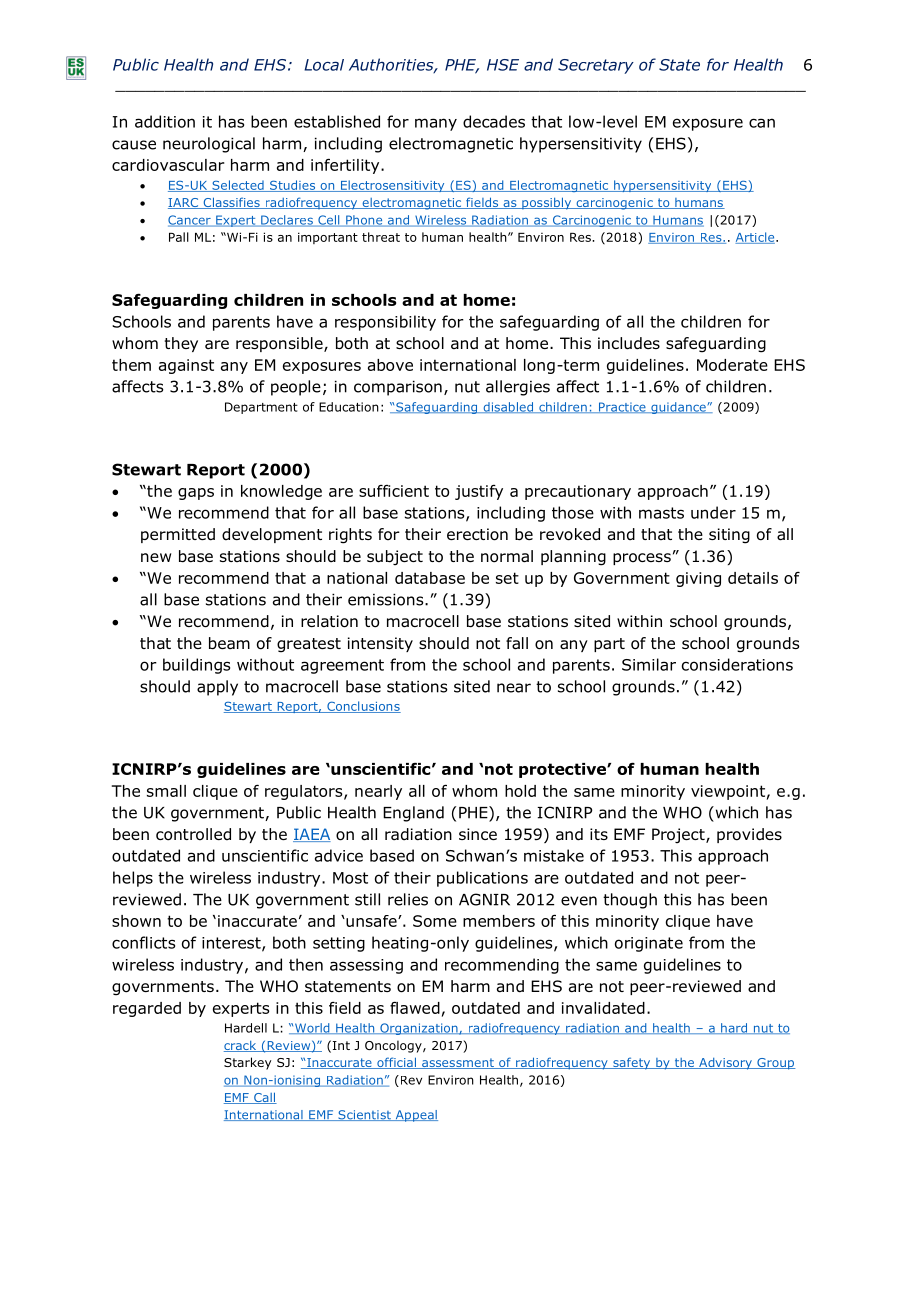 This image has width=924, height=1308. Describe the element at coordinates (165, 121) in the image. I see `addition` at that location.
